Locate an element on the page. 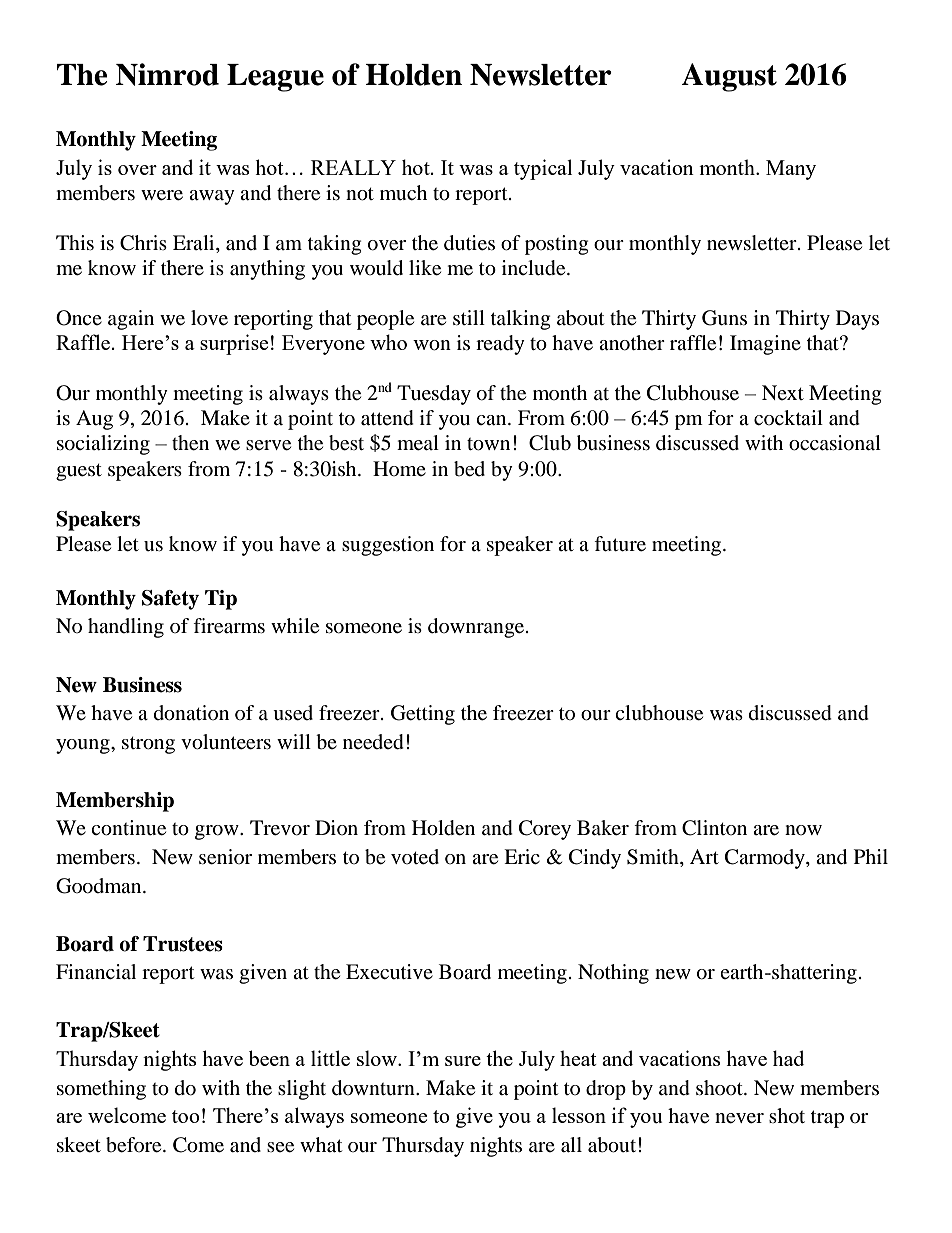 The image size is (952, 1233). too is located at coordinates (186, 1116).
